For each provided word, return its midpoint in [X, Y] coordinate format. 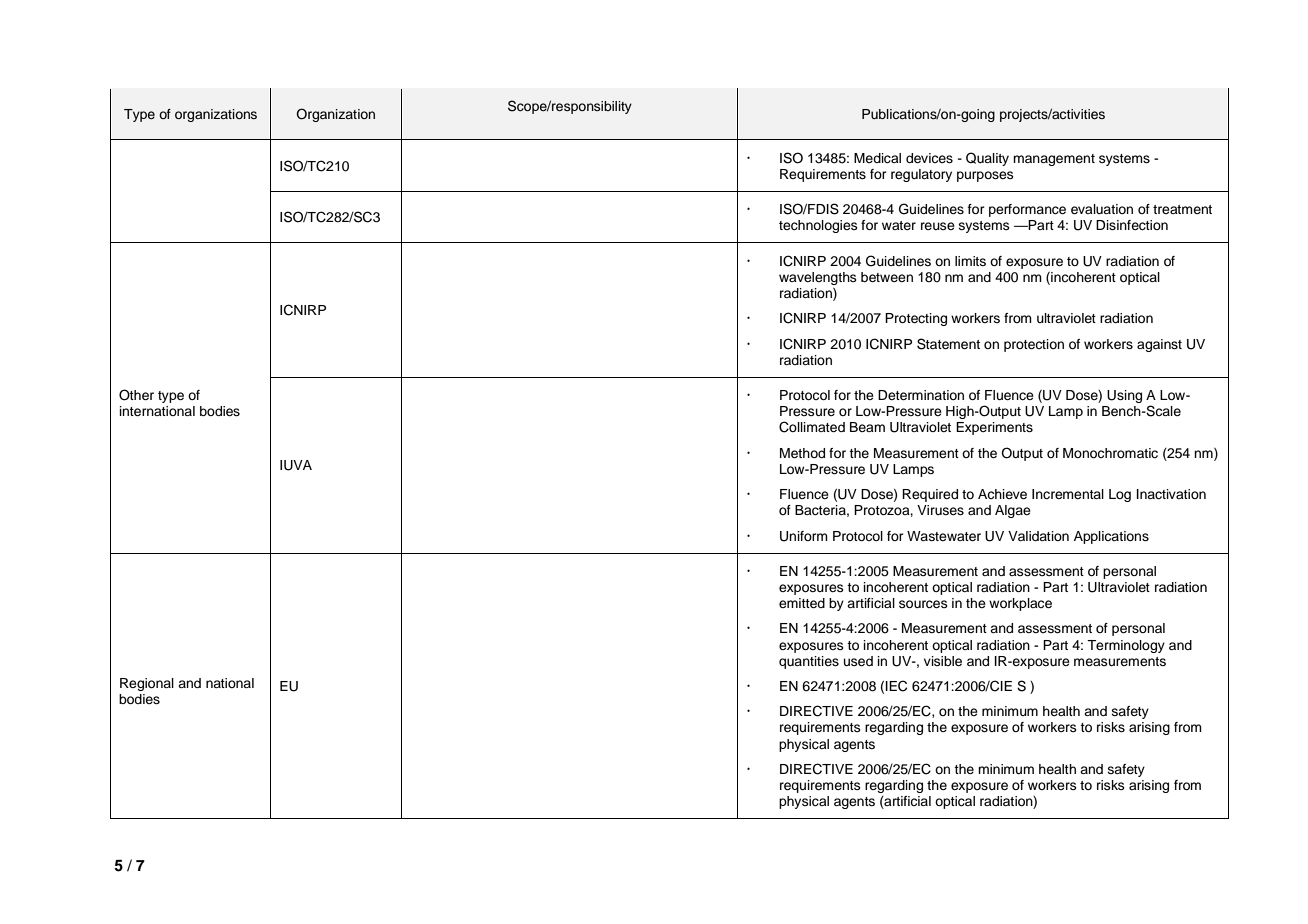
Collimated [812, 427]
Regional [147, 684]
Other [136, 395]
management [1054, 160]
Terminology [1126, 646]
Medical [877, 158]
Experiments [994, 428]
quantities [809, 662]
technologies [818, 226]
